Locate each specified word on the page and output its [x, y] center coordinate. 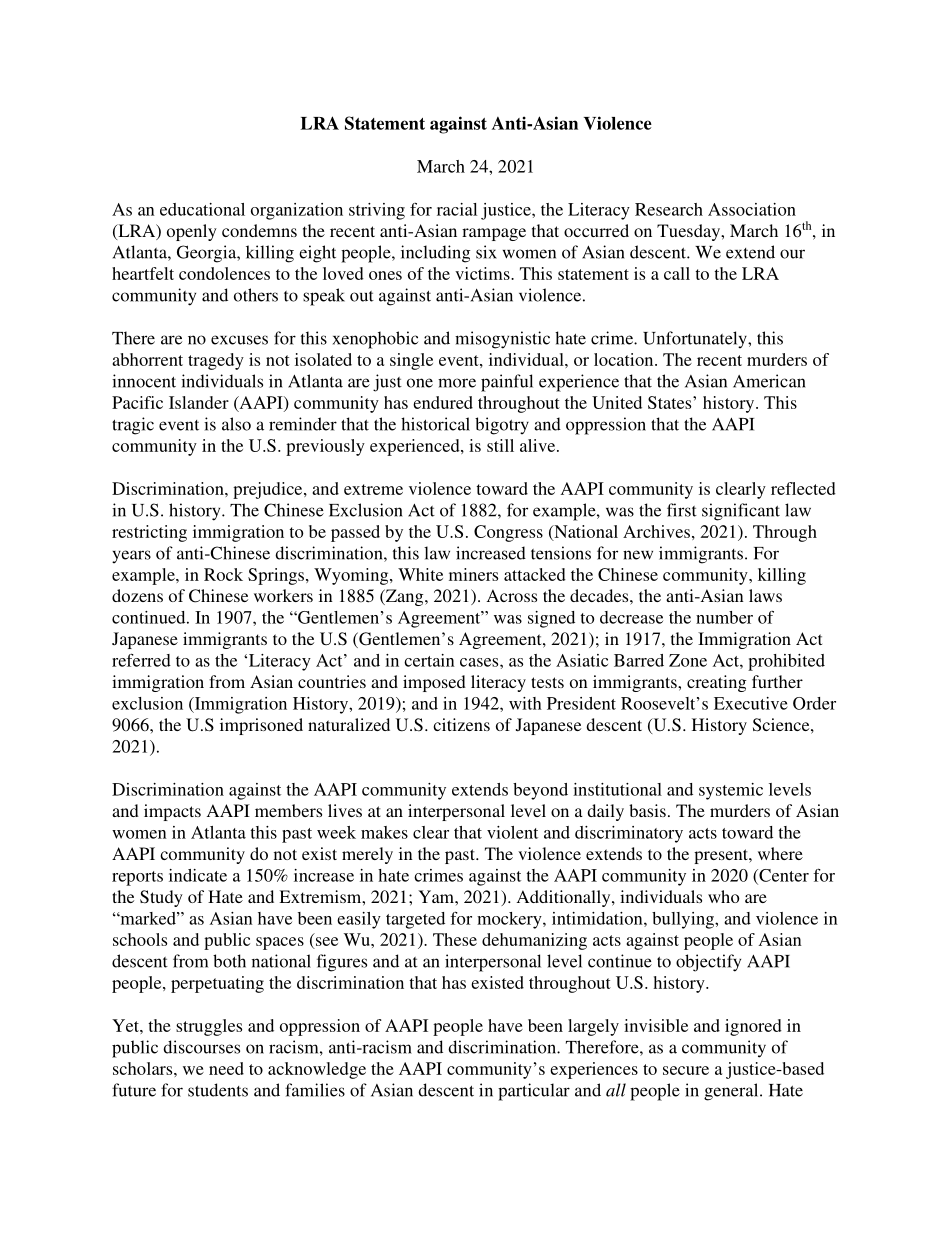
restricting [149, 533]
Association [752, 209]
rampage [494, 234]
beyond [540, 791]
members [288, 810]
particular [534, 1092]
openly [192, 232]
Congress [508, 533]
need [226, 1068]
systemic [731, 791]
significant [741, 512]
